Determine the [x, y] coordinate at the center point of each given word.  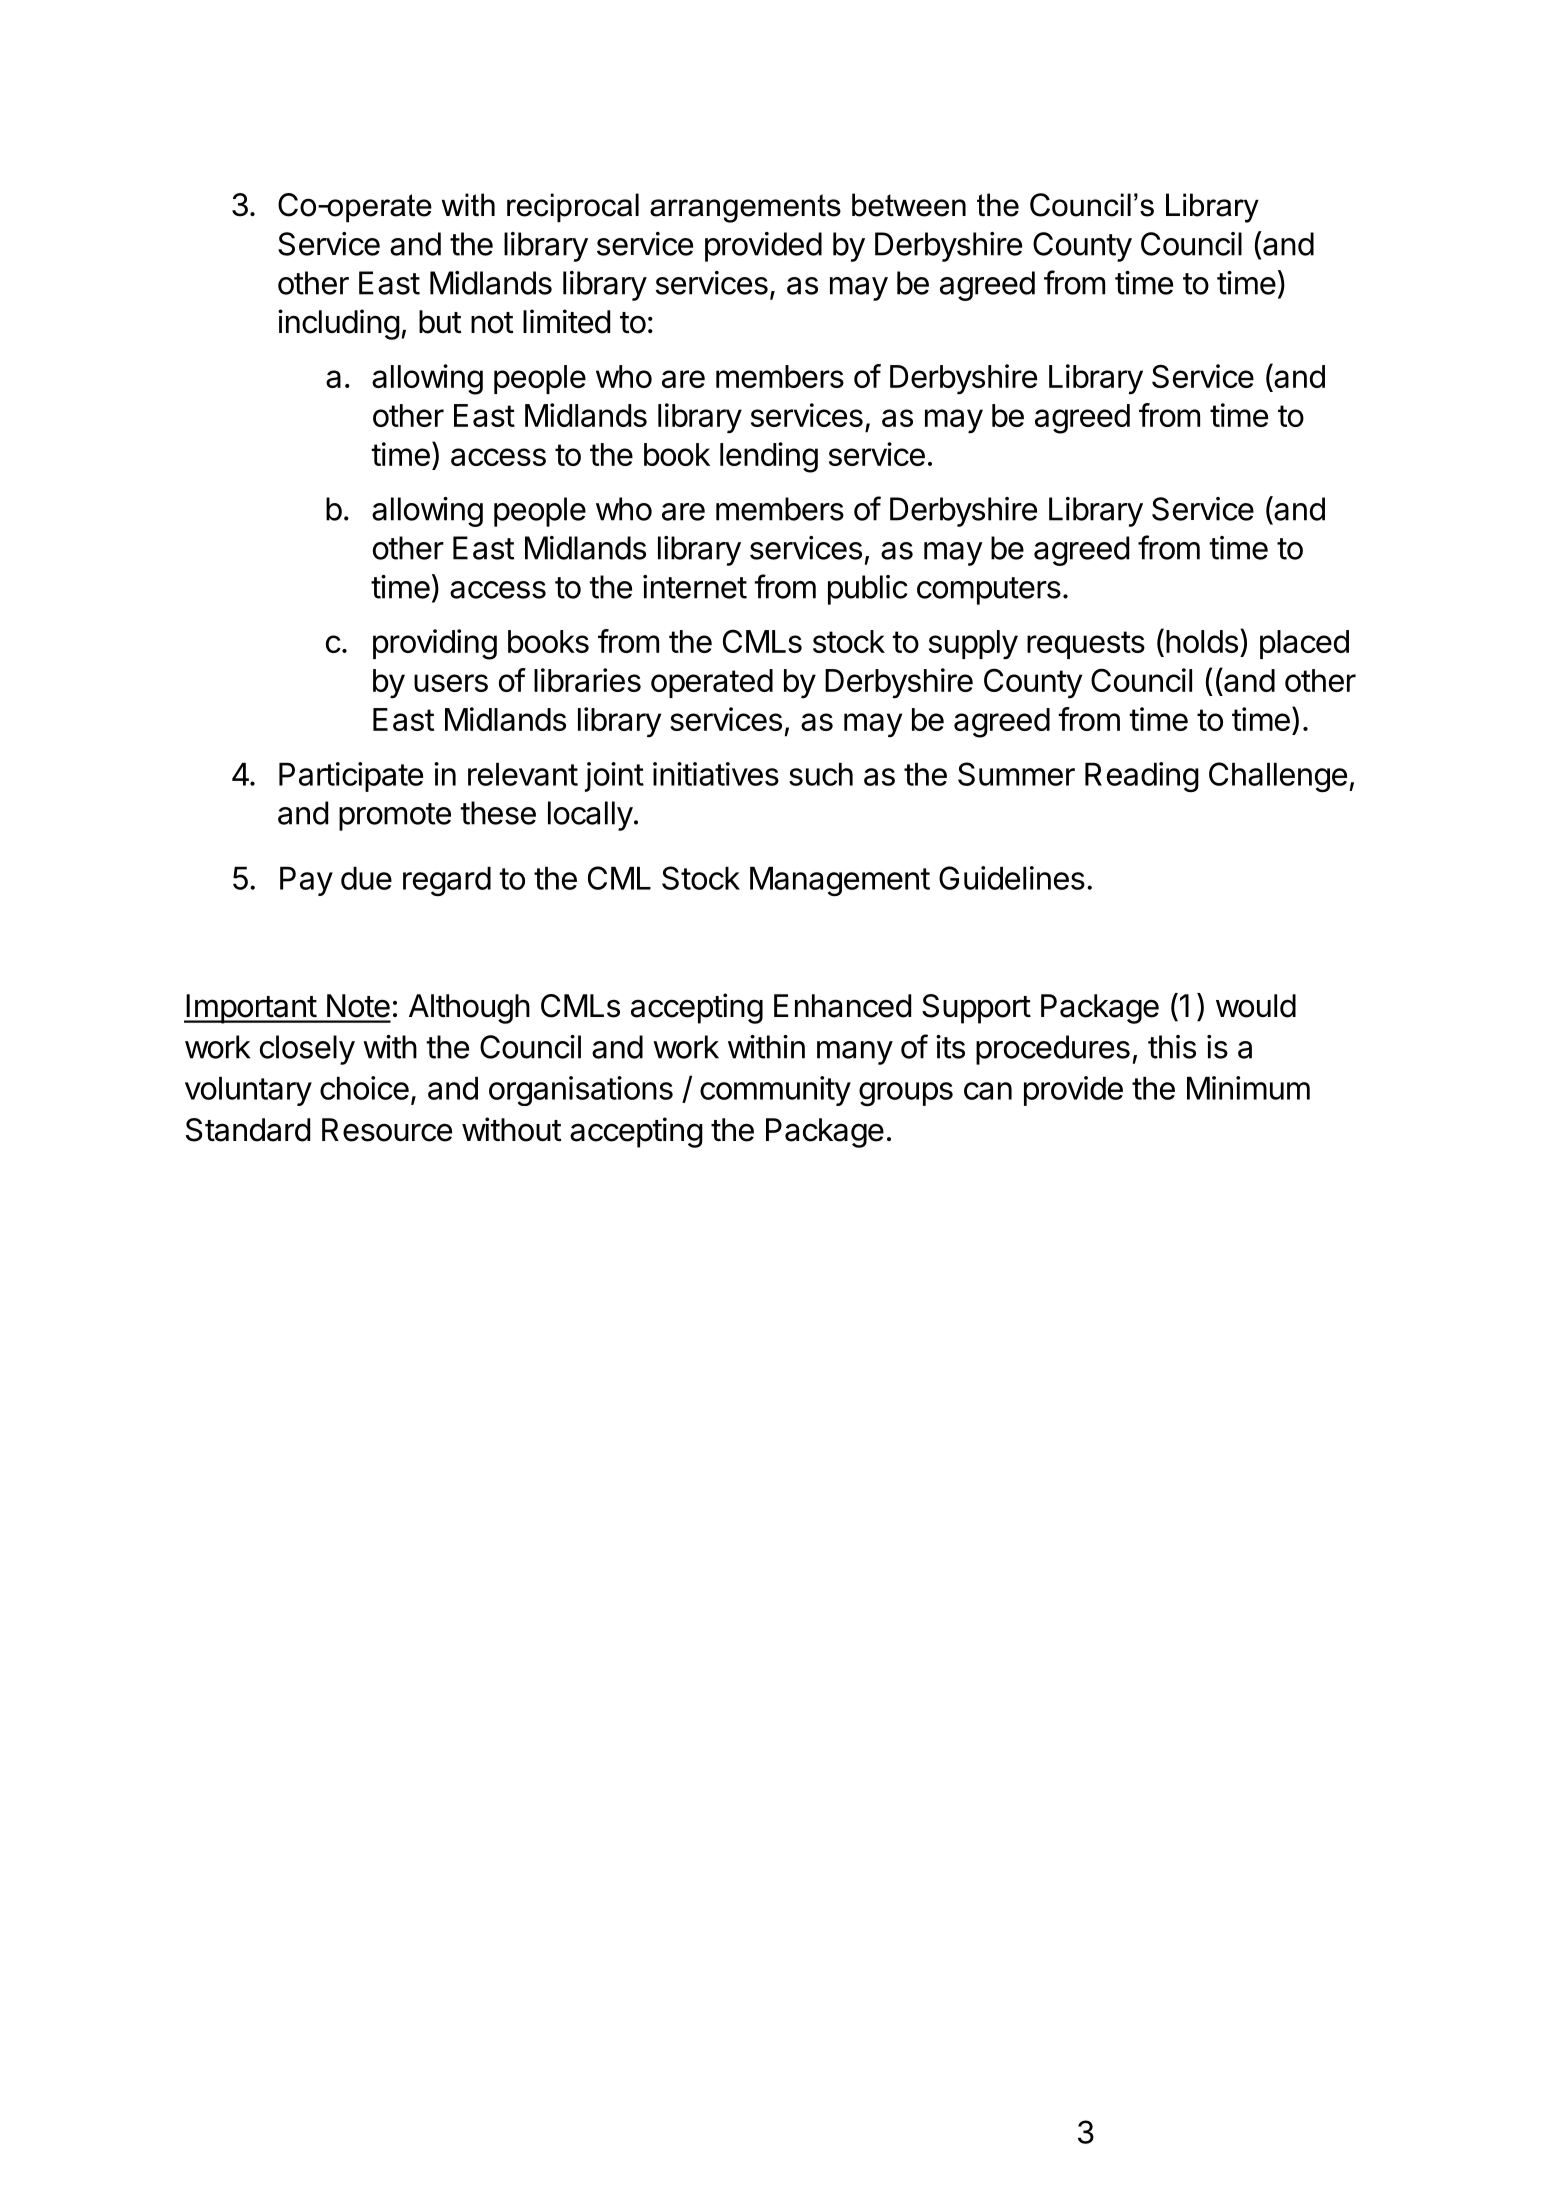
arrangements [745, 208]
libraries [587, 680]
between [909, 205]
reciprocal [573, 208]
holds [1202, 641]
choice [364, 1088]
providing [435, 644]
